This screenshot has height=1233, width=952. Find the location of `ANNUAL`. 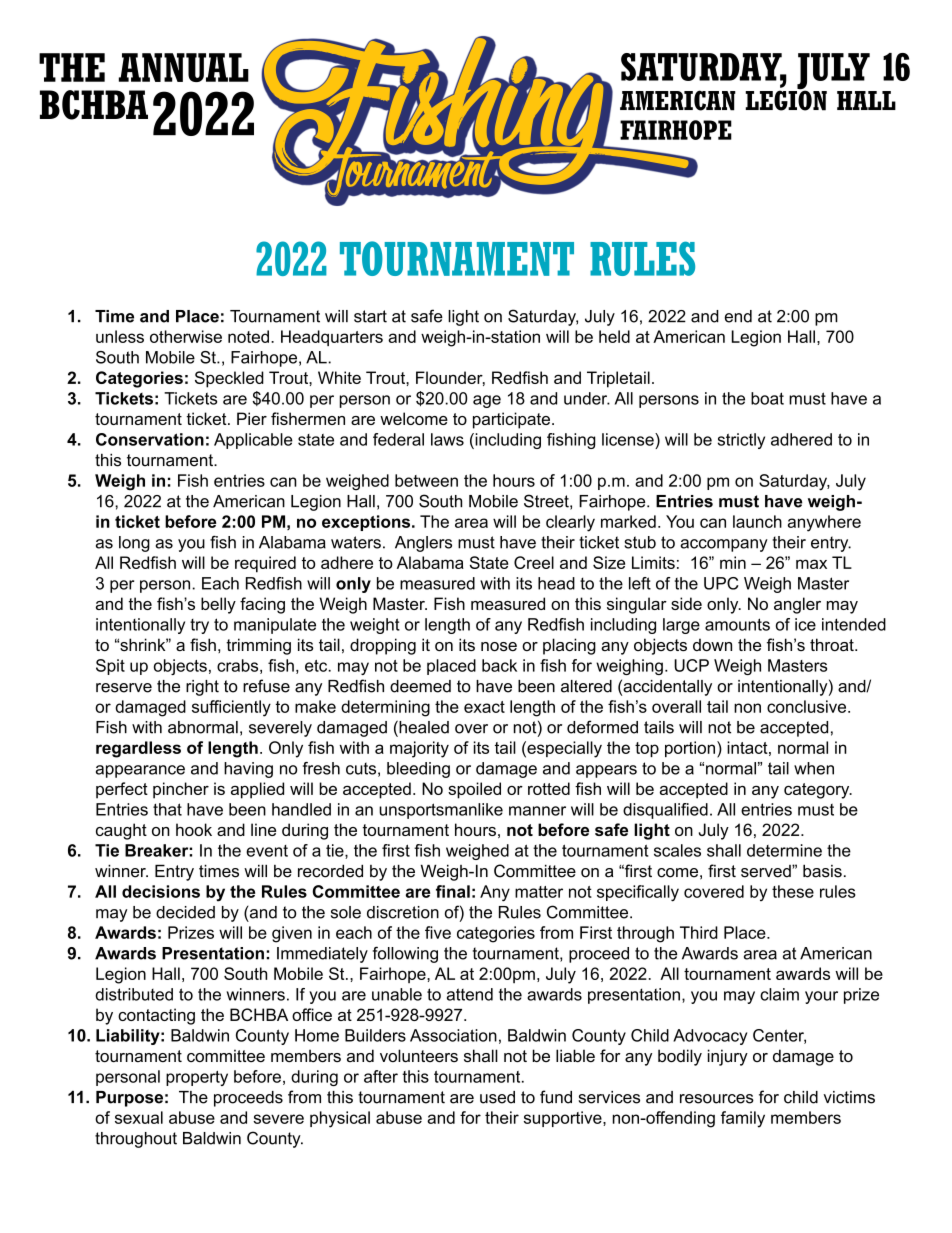

ANNUAL is located at coordinates (184, 67).
